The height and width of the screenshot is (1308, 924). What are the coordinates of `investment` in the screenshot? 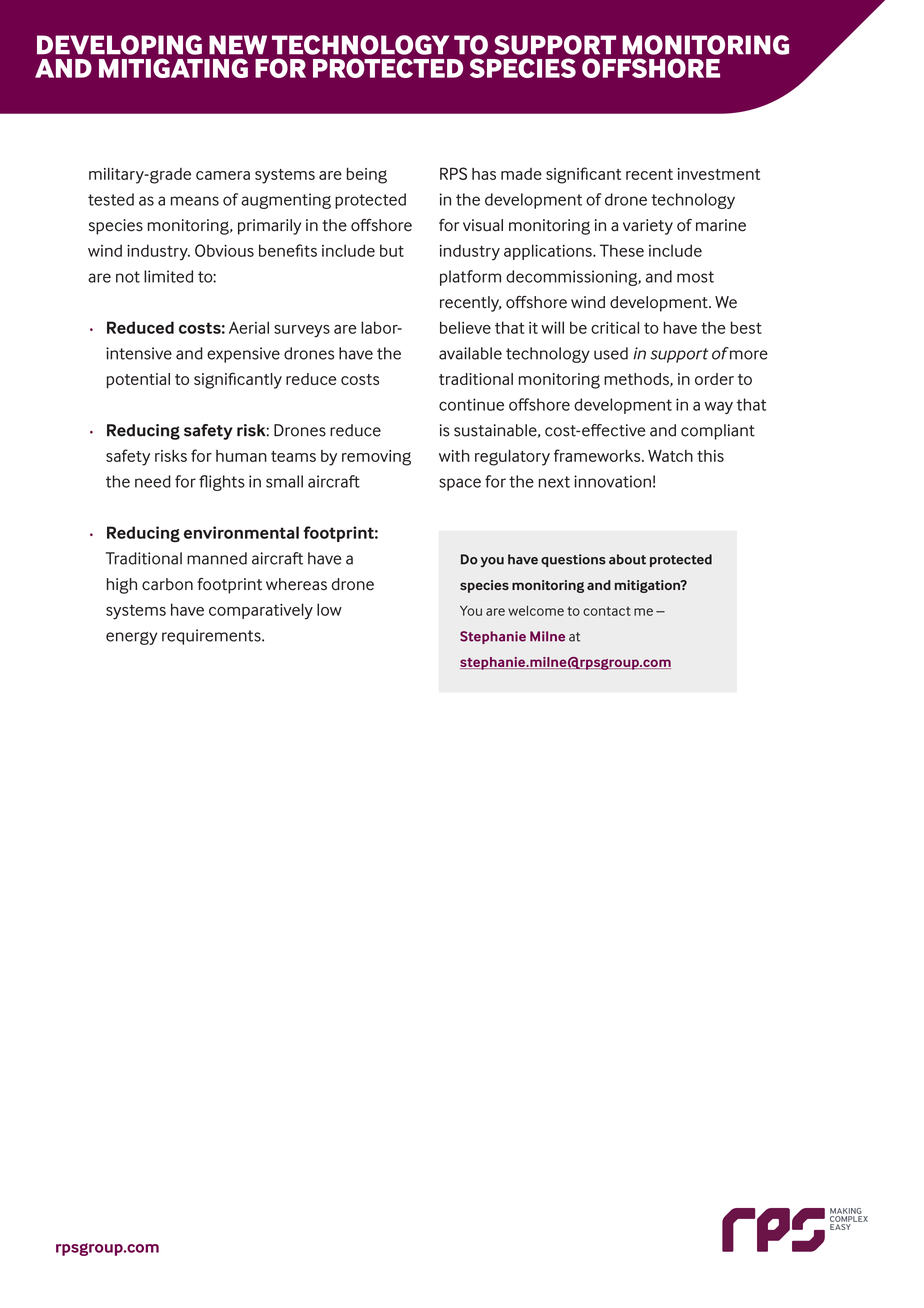 It's located at (719, 174).
